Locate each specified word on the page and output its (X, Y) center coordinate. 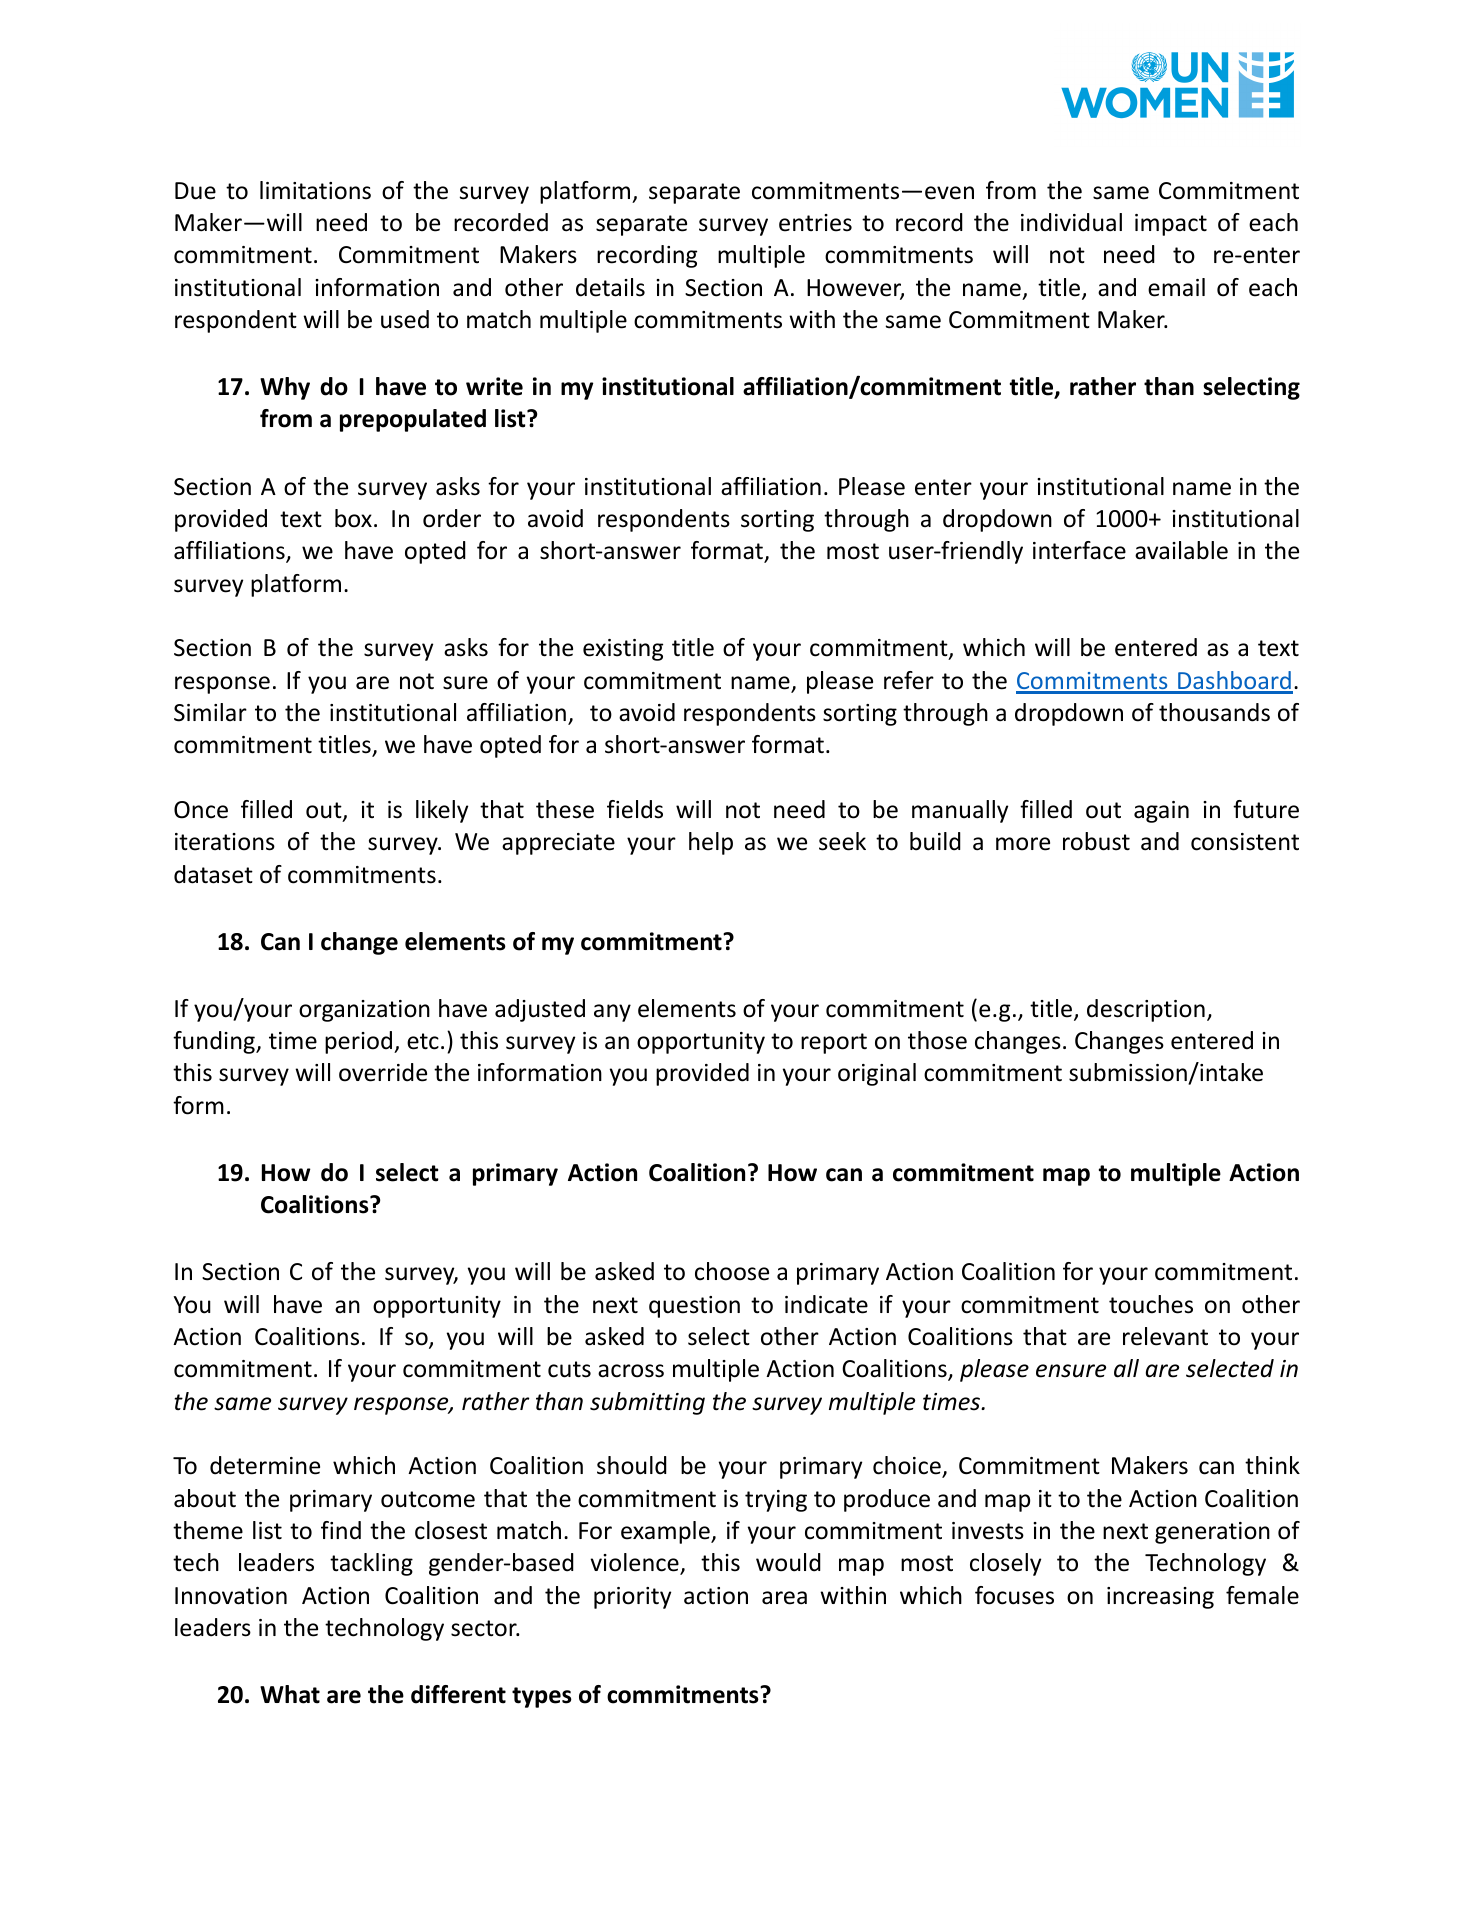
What (290, 1694)
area (784, 1598)
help (711, 843)
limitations (315, 190)
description (1146, 1010)
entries (815, 223)
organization (364, 1011)
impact (1171, 225)
